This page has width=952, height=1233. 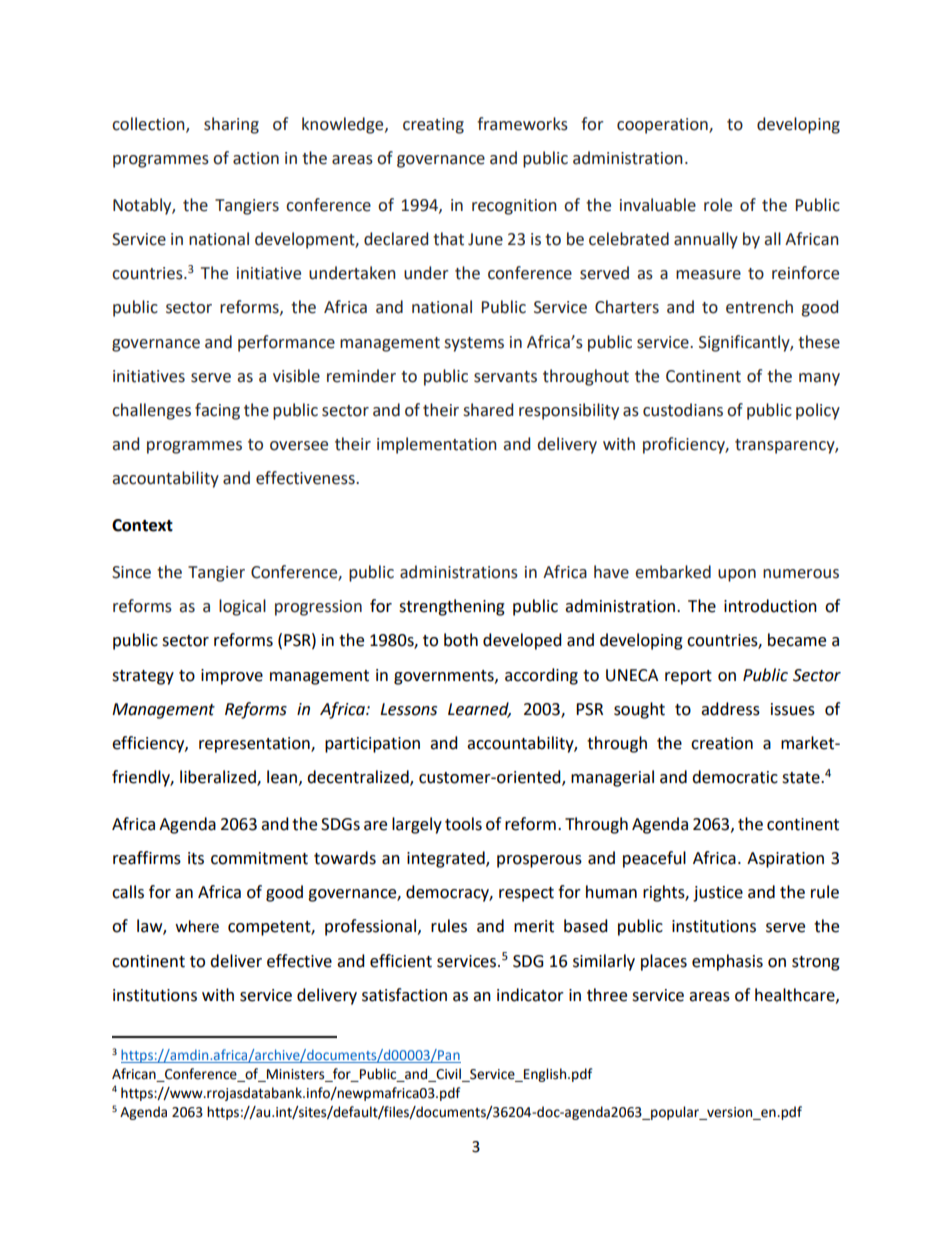 I want to click on systems, so click(x=474, y=344).
